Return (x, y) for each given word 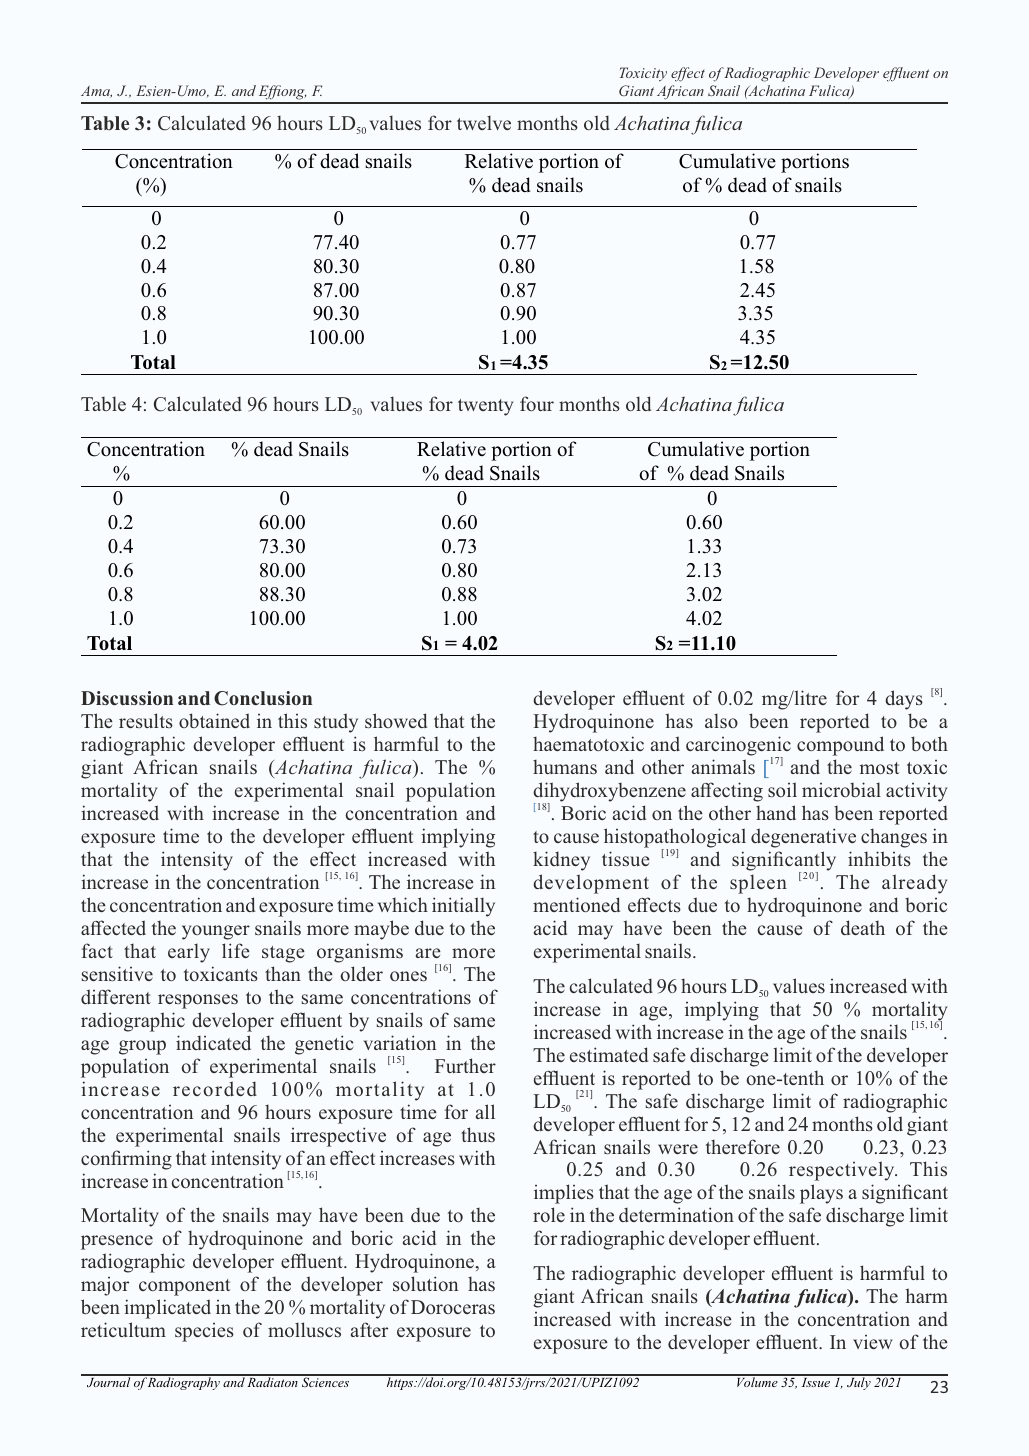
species (204, 1332)
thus (478, 1134)
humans (565, 766)
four (537, 403)
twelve (484, 122)
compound (840, 746)
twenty (485, 407)
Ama (96, 92)
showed (396, 720)
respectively (843, 1171)
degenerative (803, 838)
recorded (215, 1088)
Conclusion (263, 698)
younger (216, 932)
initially (463, 907)
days (904, 700)
